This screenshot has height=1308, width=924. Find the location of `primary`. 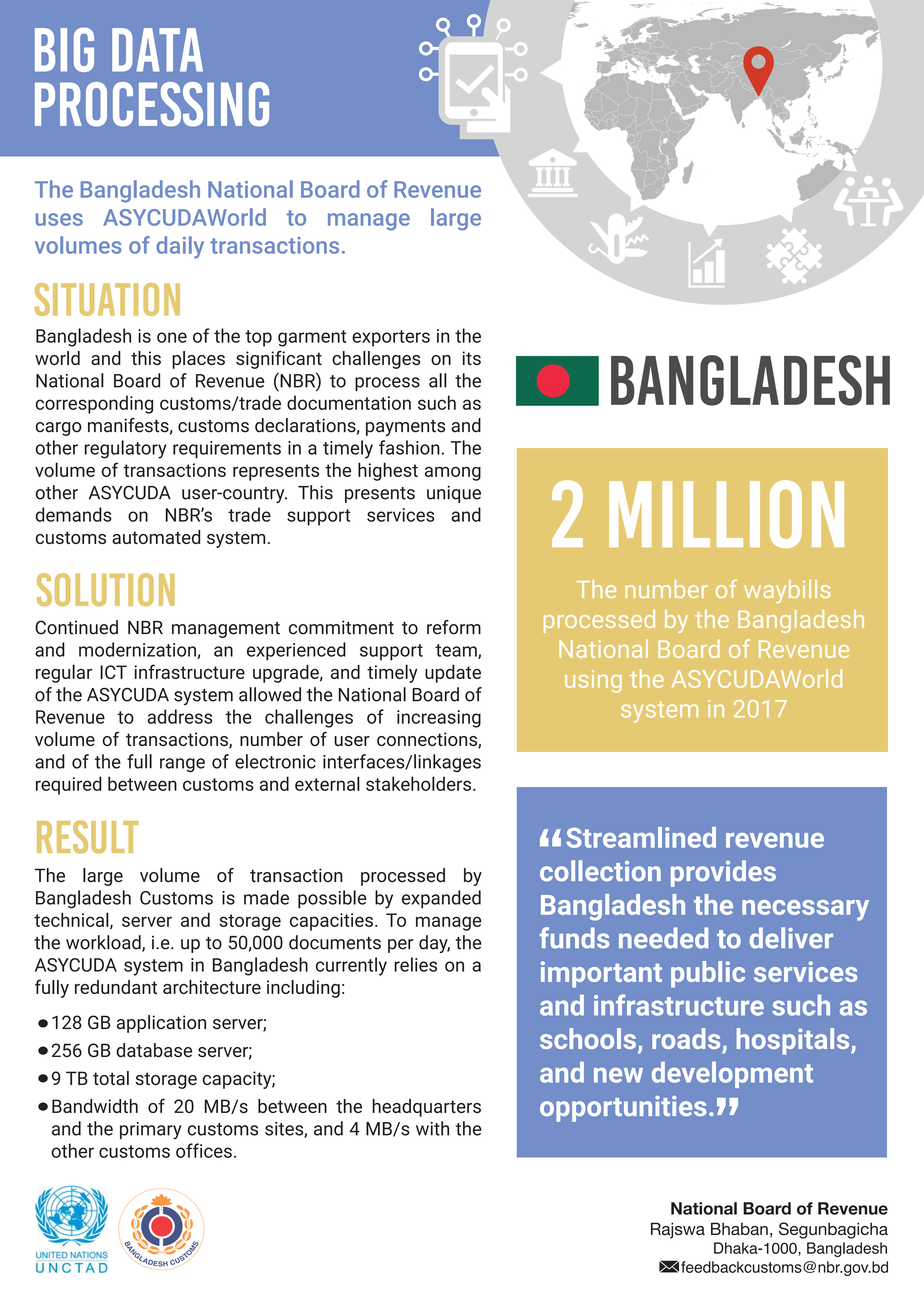

primary is located at coordinates (150, 1131).
